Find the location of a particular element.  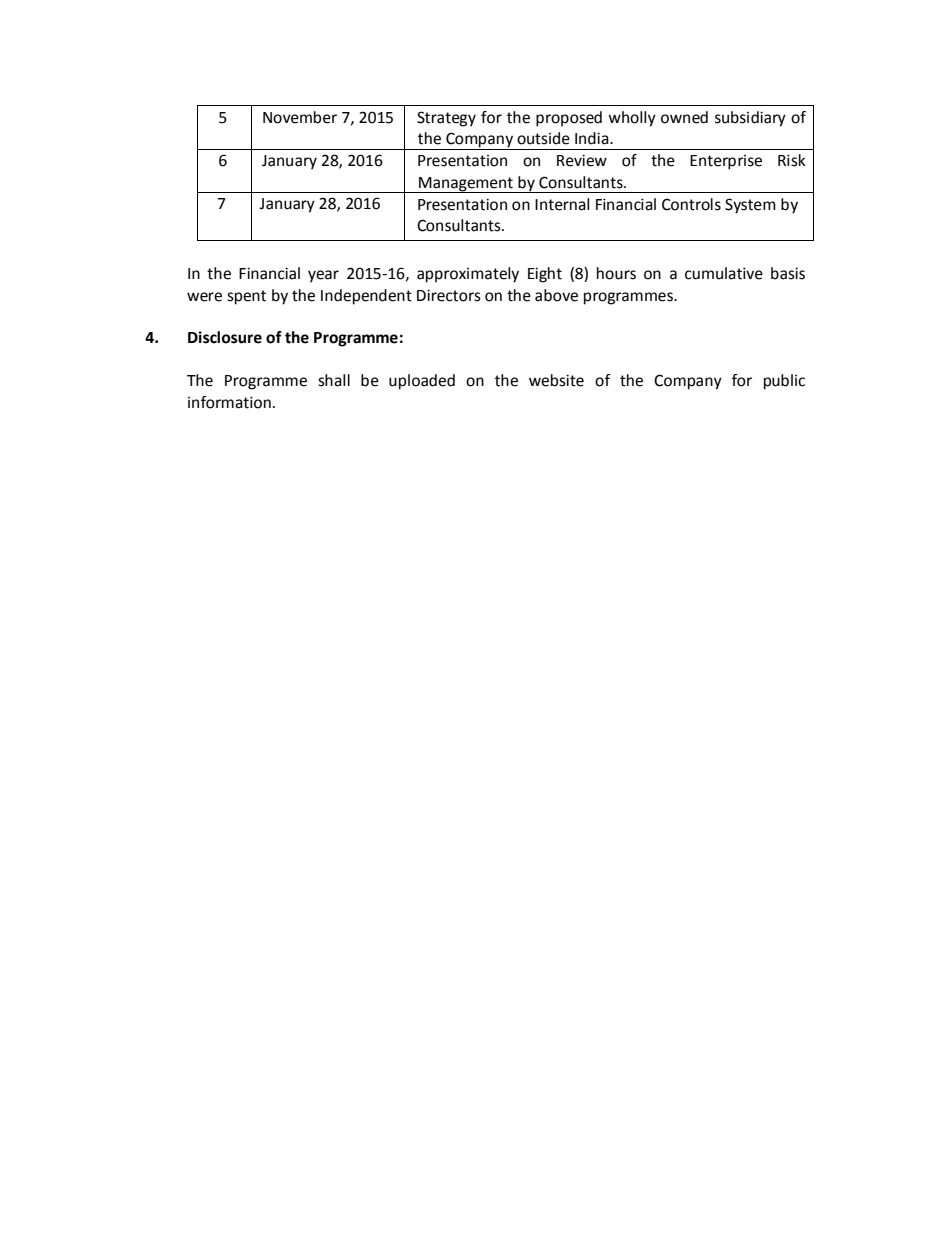

website is located at coordinates (556, 380).
